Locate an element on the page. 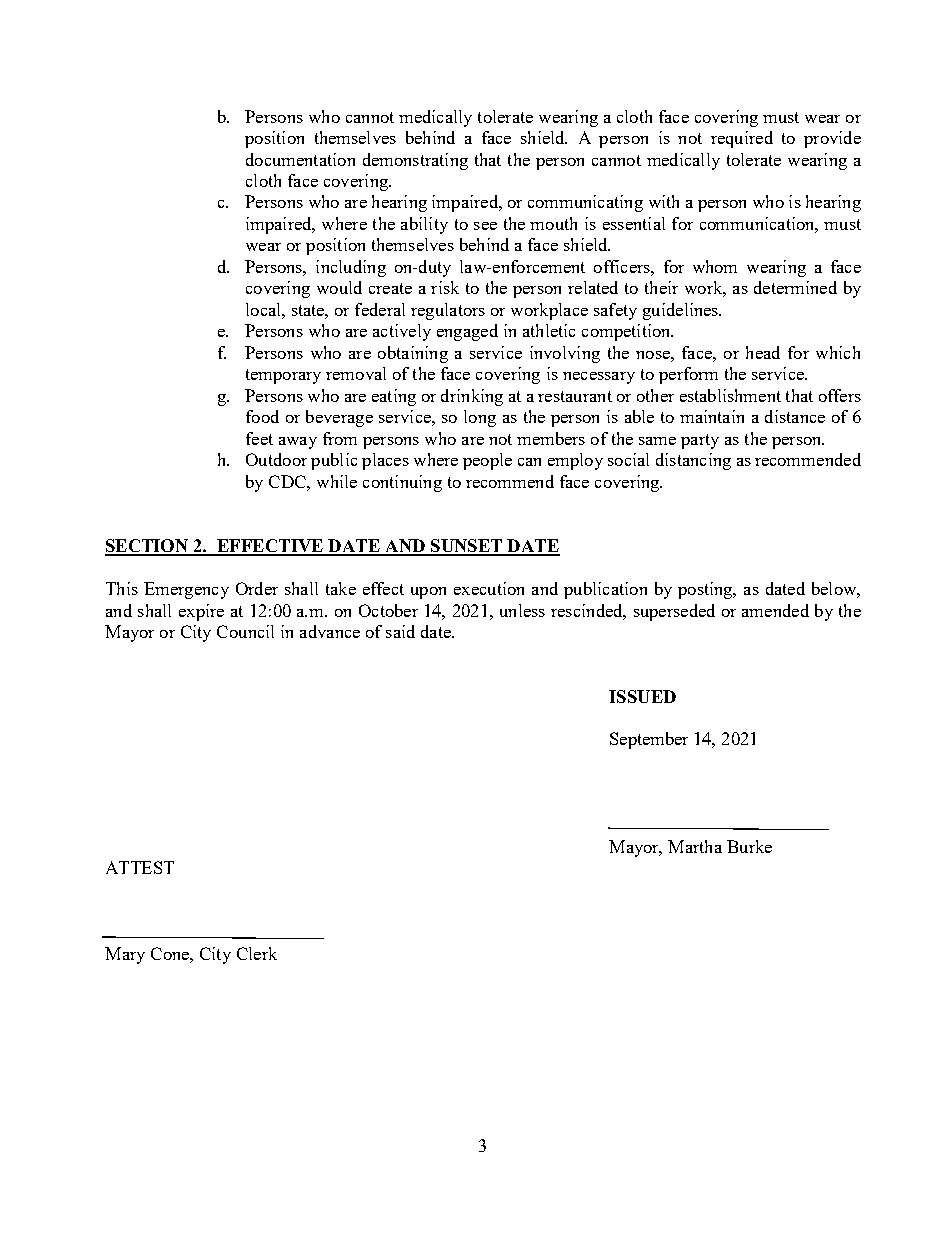  documentation is located at coordinates (300, 159).
